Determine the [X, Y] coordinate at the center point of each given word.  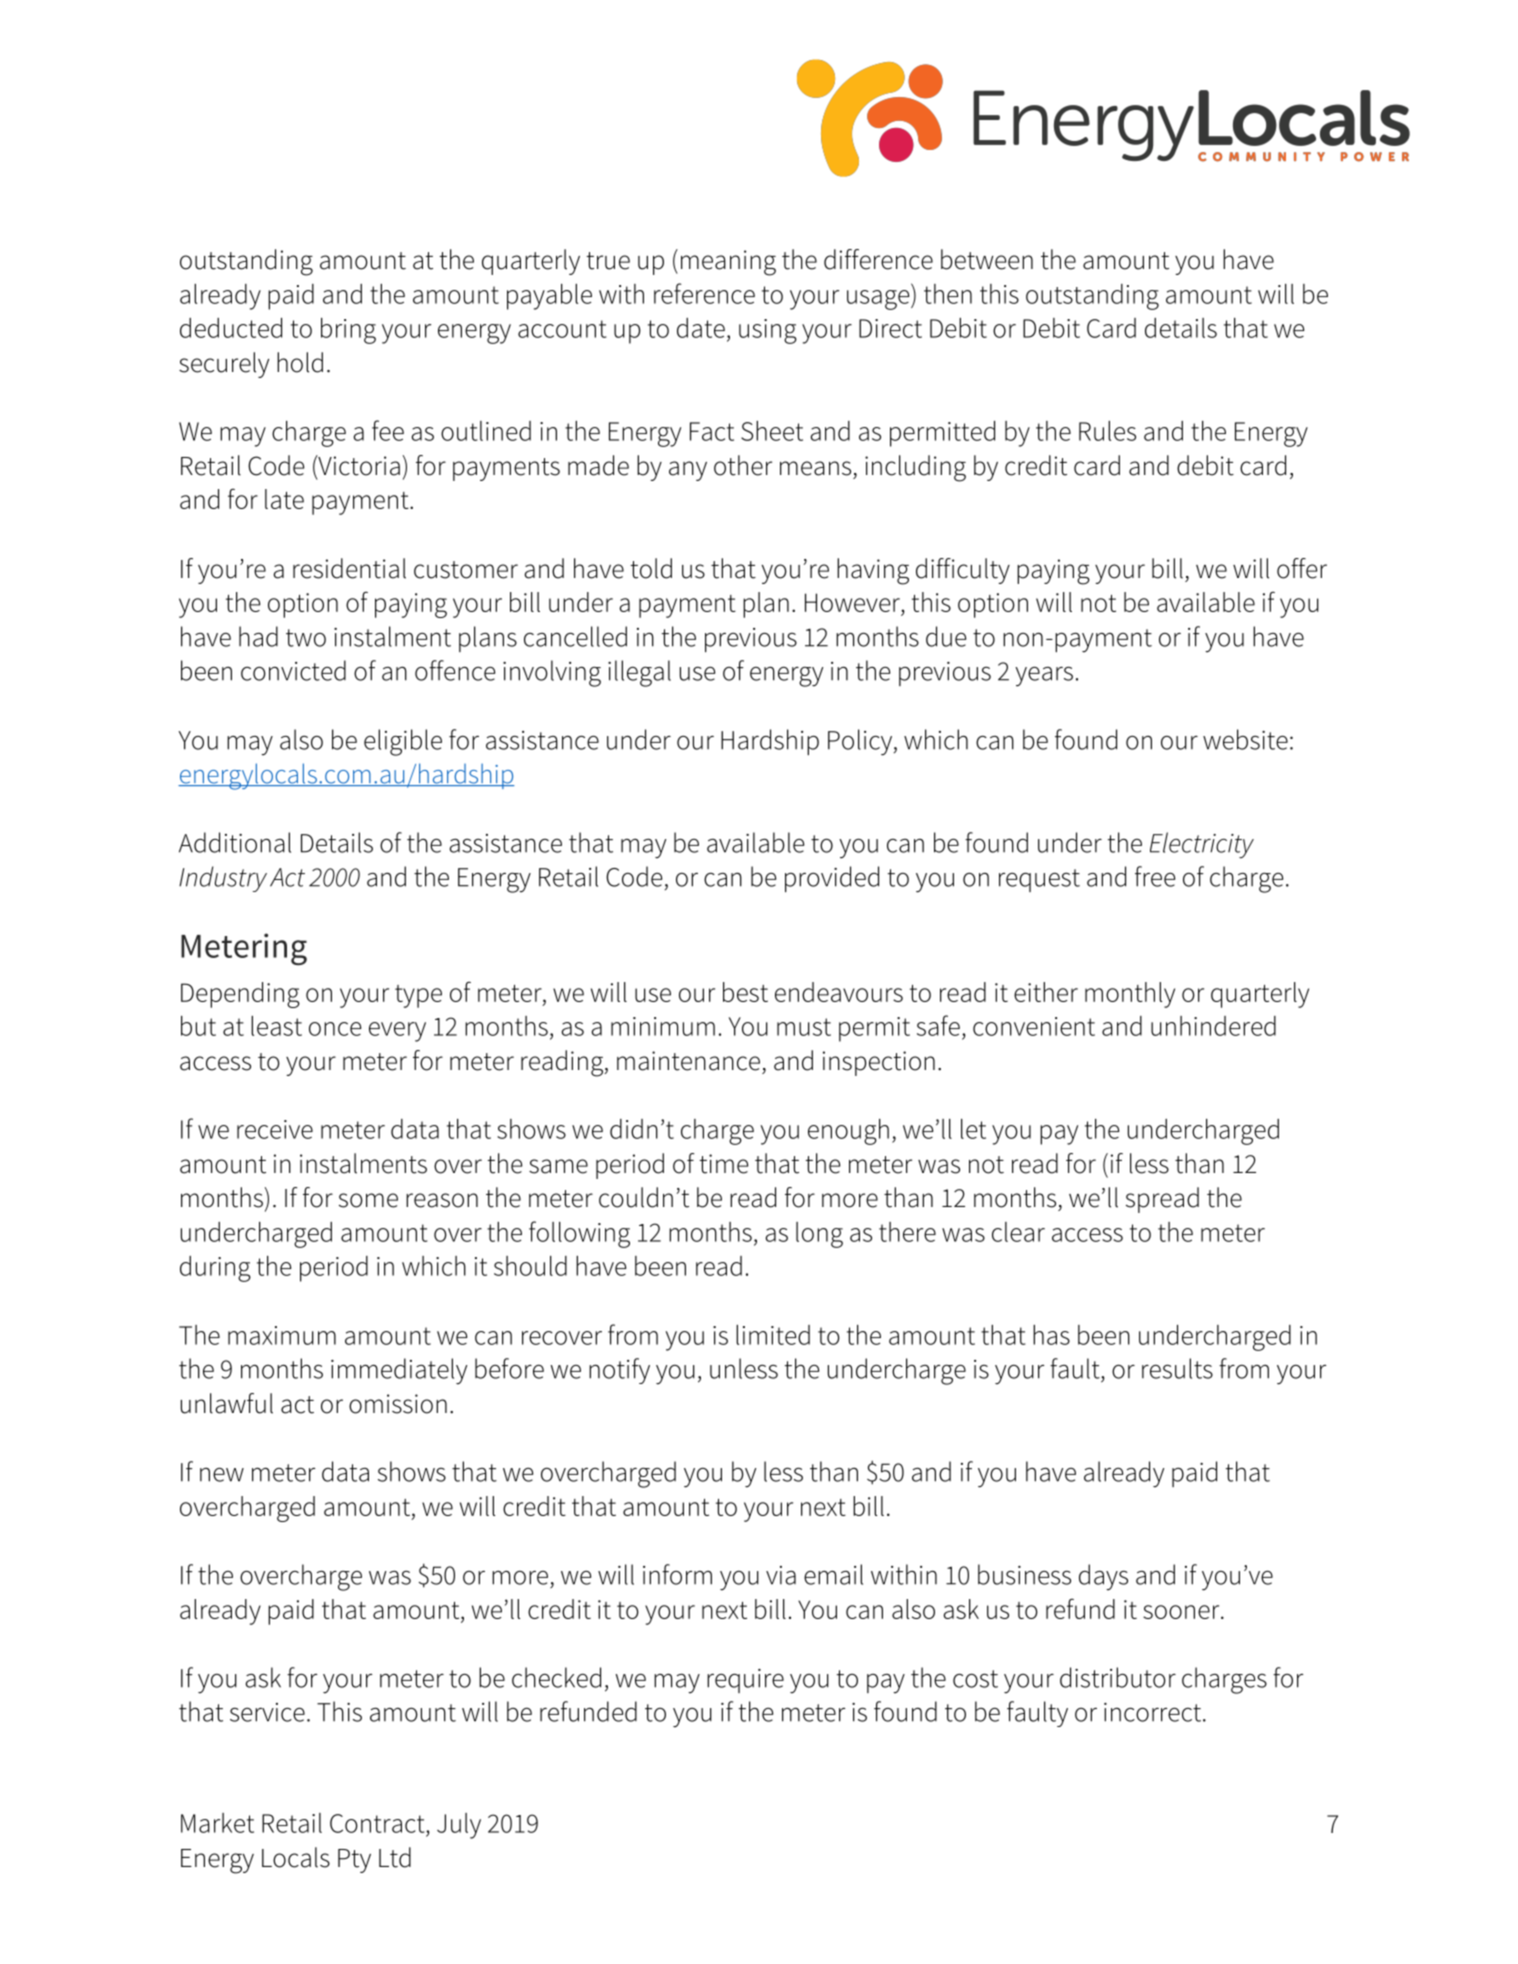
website [1245, 739]
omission [398, 1404]
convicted [293, 670]
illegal [639, 673]
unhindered [1213, 1026]
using [768, 331]
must [804, 1027]
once [335, 1029]
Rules [1107, 431]
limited [773, 1335]
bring [348, 331]
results [1177, 1368]
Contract [378, 1823]
